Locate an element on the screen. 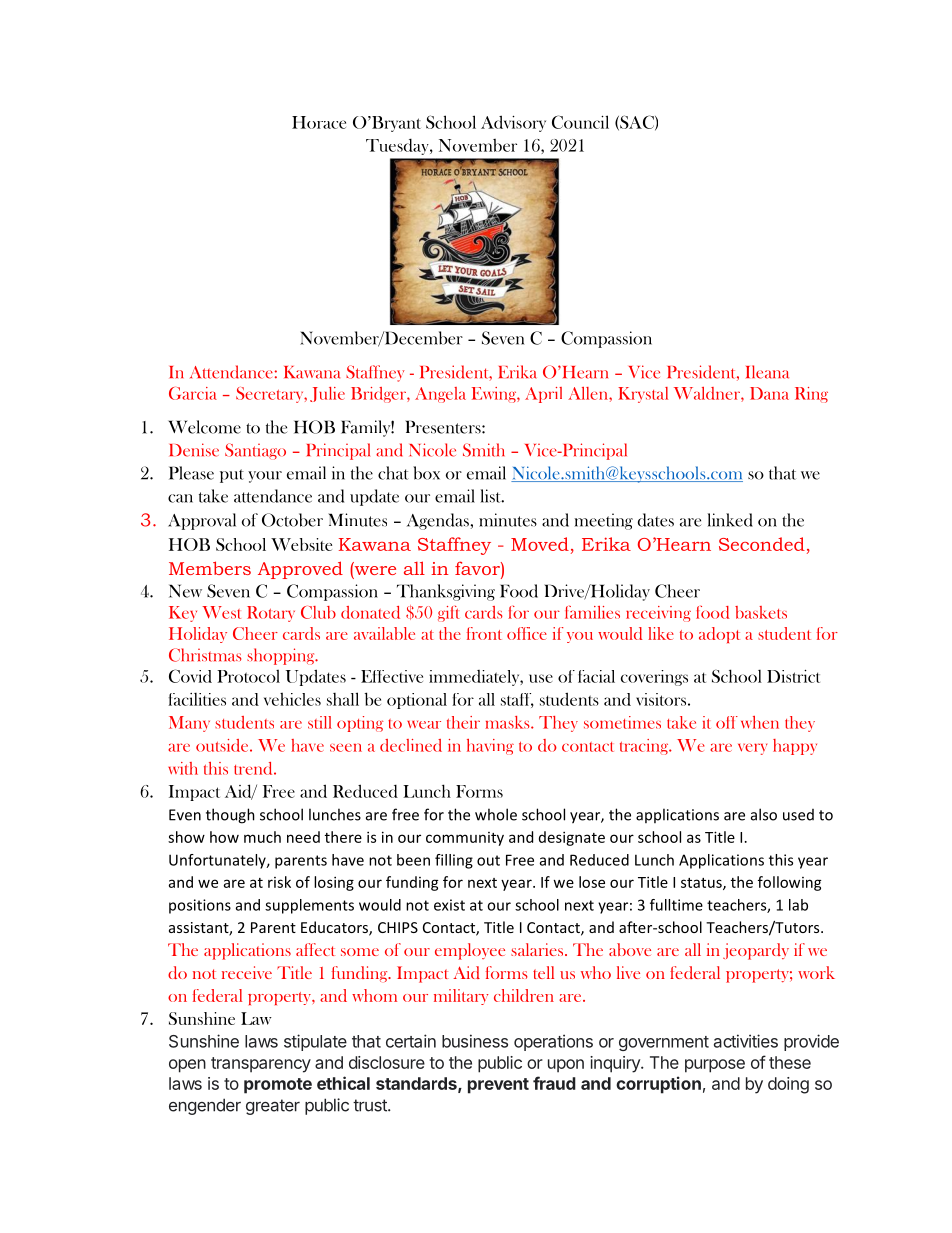 The height and width of the screenshot is (1233, 952). front is located at coordinates (484, 633).
